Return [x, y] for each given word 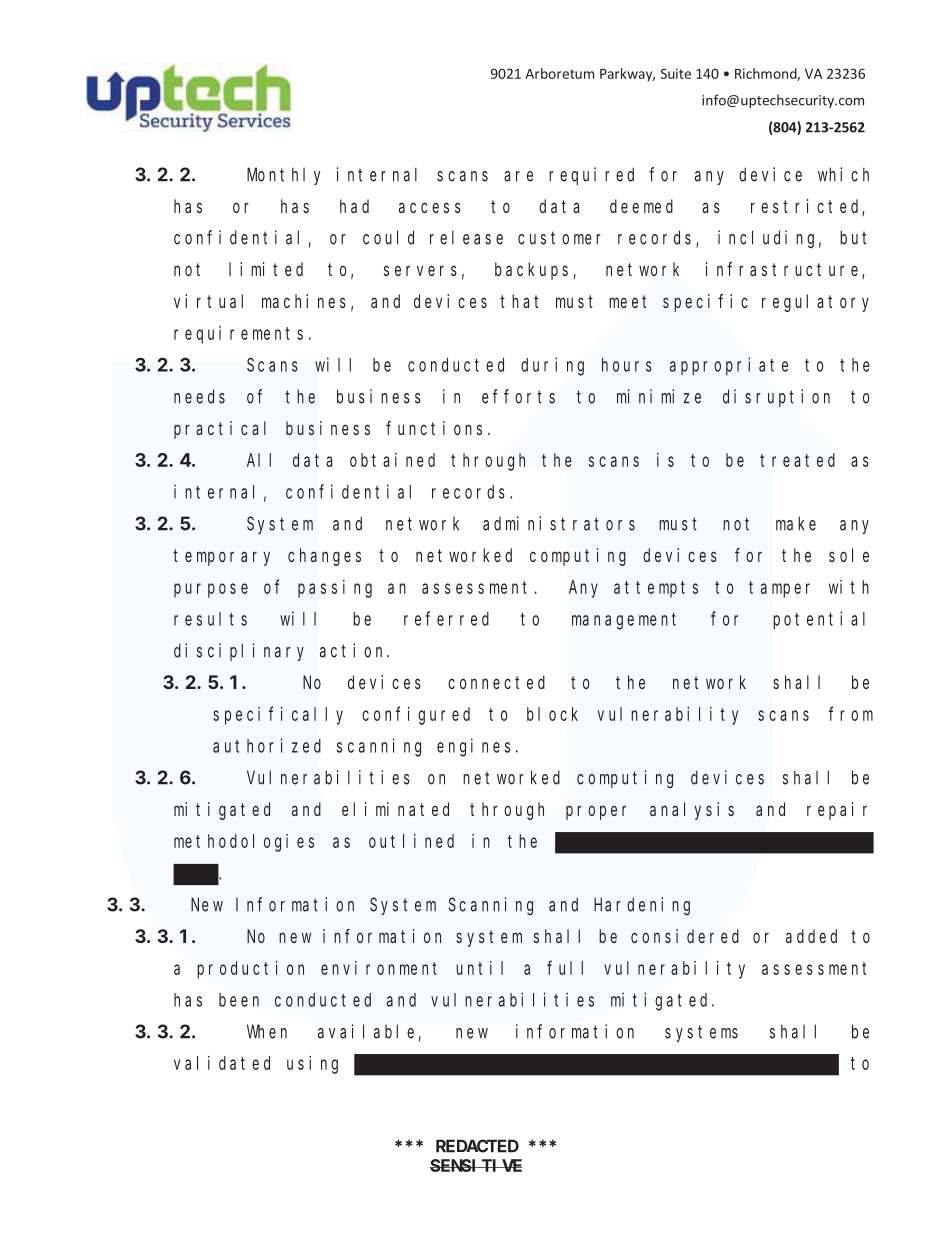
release [466, 237]
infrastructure [784, 270]
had [354, 206]
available [366, 1031]
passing [335, 589]
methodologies [244, 843]
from [851, 714]
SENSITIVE [476, 1165]
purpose [211, 590]
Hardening [642, 906]
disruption [776, 398]
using [312, 1065]
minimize [659, 396]
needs [199, 396]
